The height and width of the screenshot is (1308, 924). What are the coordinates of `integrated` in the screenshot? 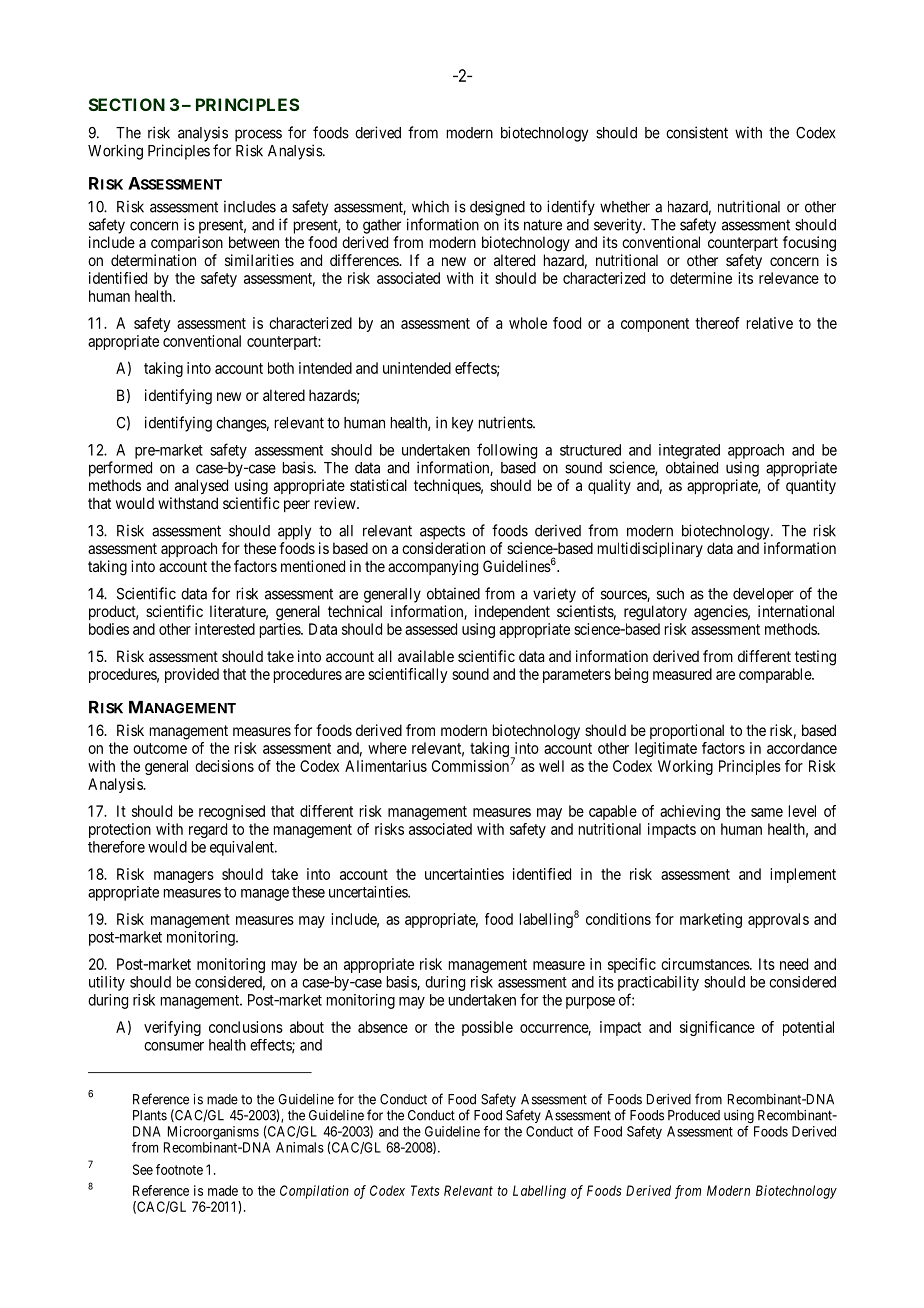 It's located at (689, 451).
